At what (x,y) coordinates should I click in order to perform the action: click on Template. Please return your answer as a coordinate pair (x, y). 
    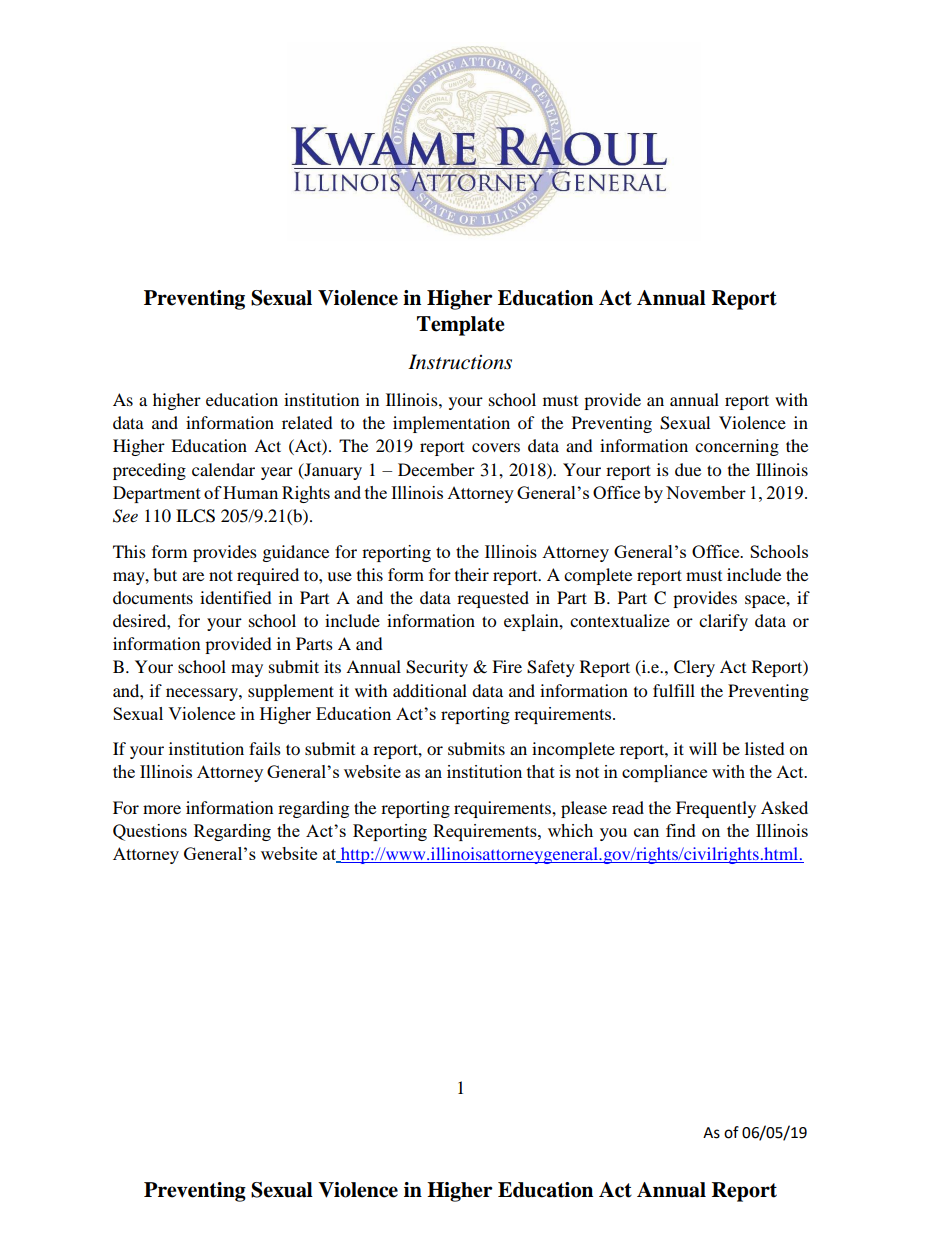
    Looking at the image, I should click on (461, 326).
